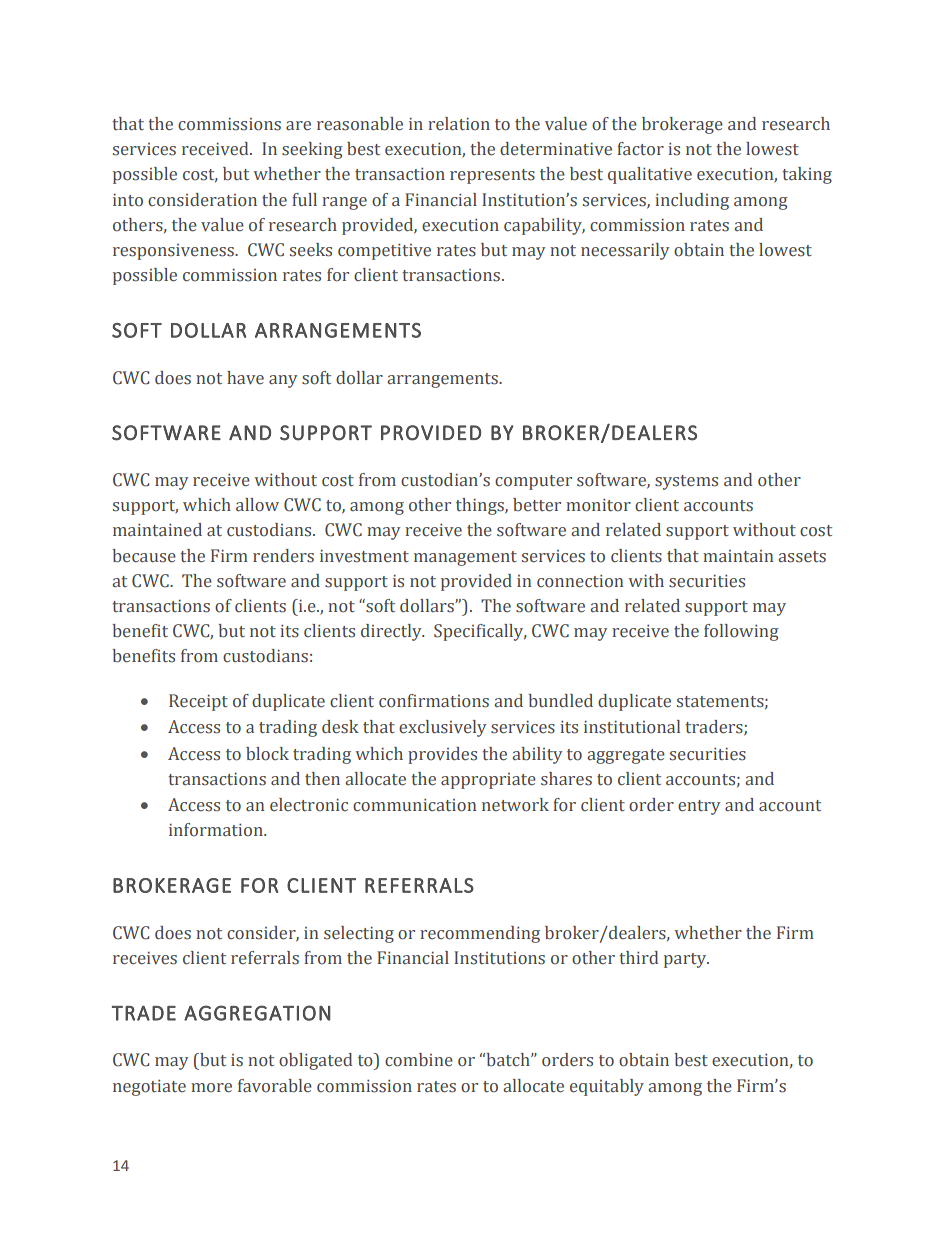 Image resolution: width=952 pixels, height=1233 pixels. Describe the element at coordinates (419, 1060) in the screenshot. I see `combine` at that location.
